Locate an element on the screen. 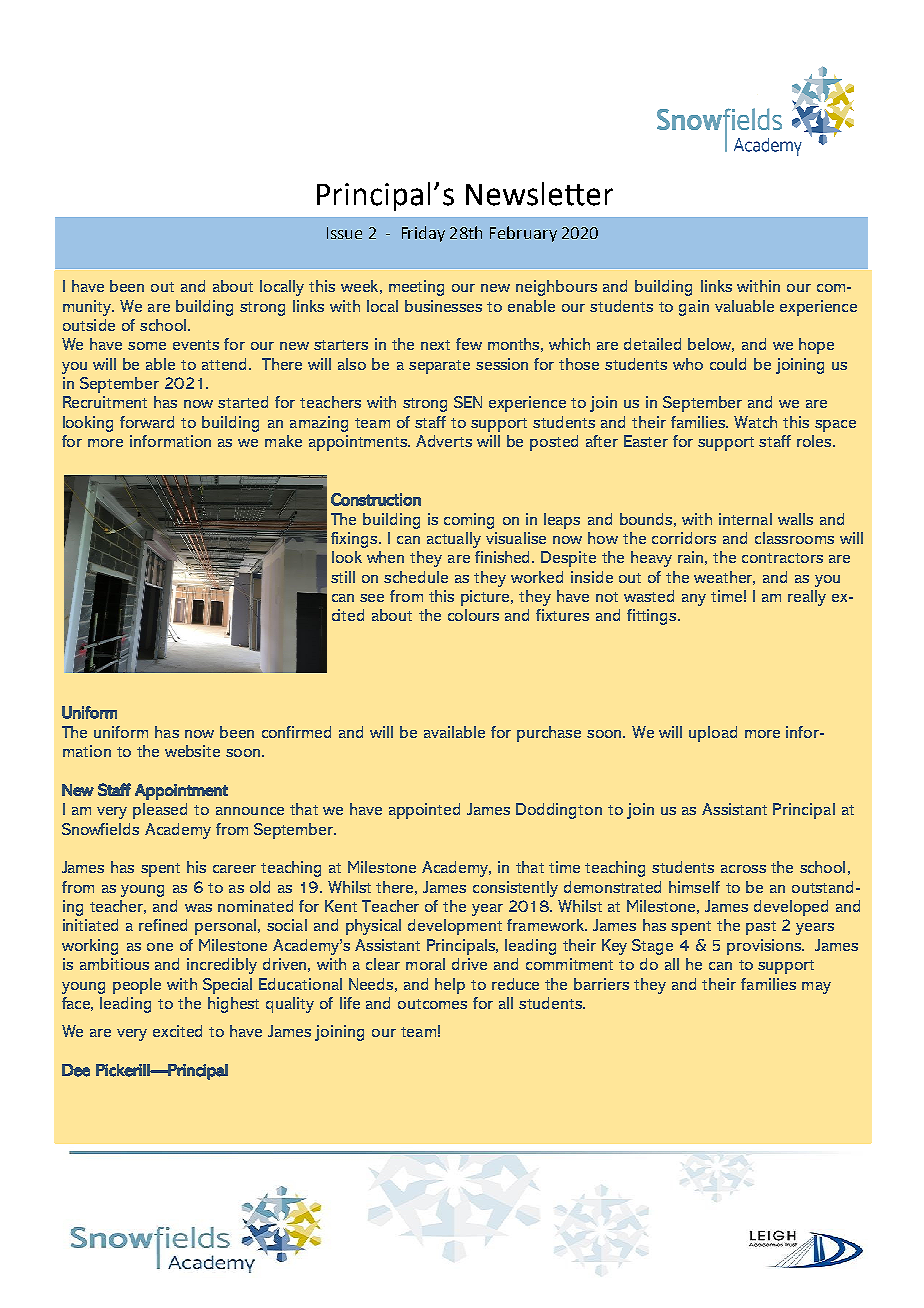 The width and height of the screenshot is (924, 1308). outcomes is located at coordinates (432, 1004).
